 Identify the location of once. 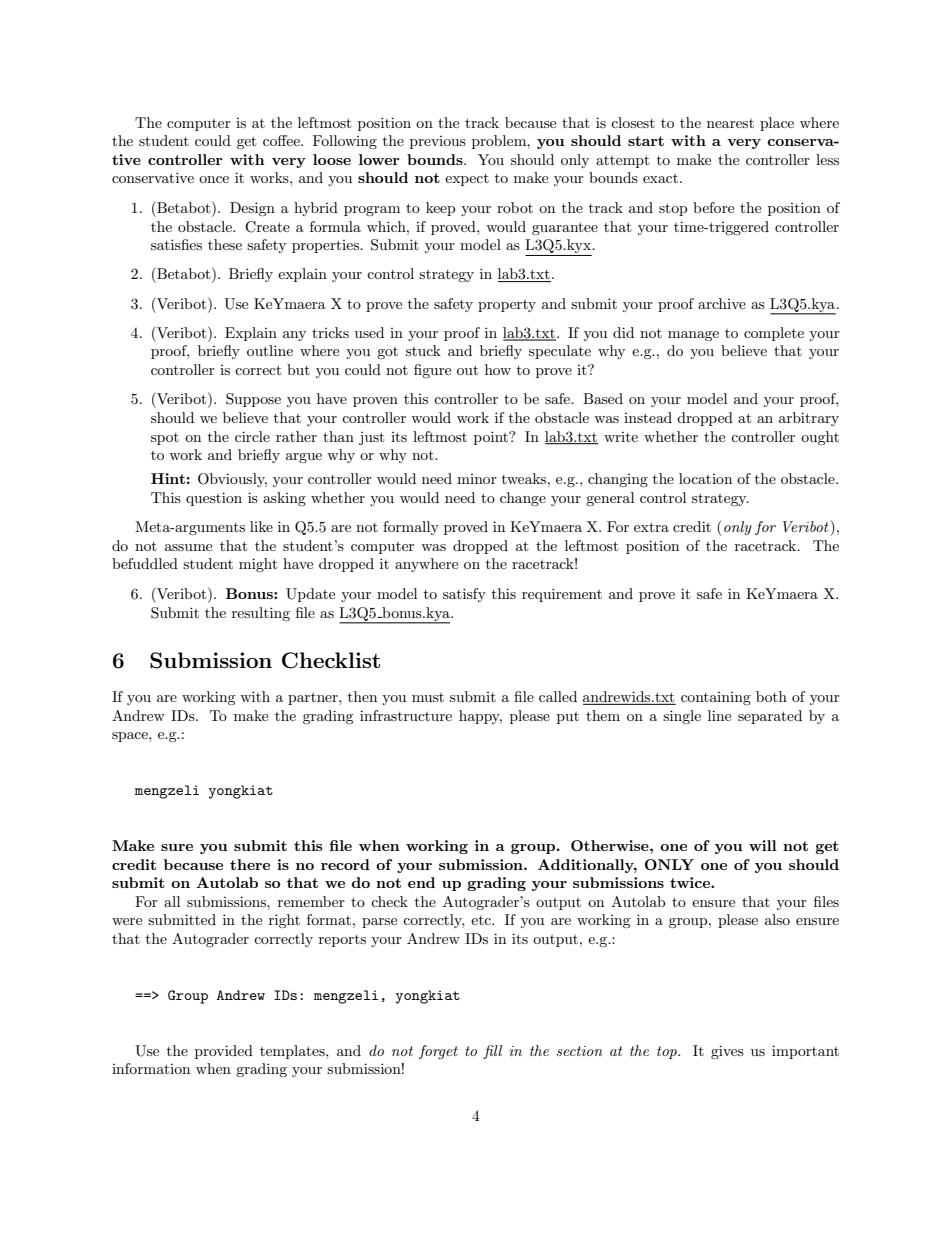
(214, 179).
